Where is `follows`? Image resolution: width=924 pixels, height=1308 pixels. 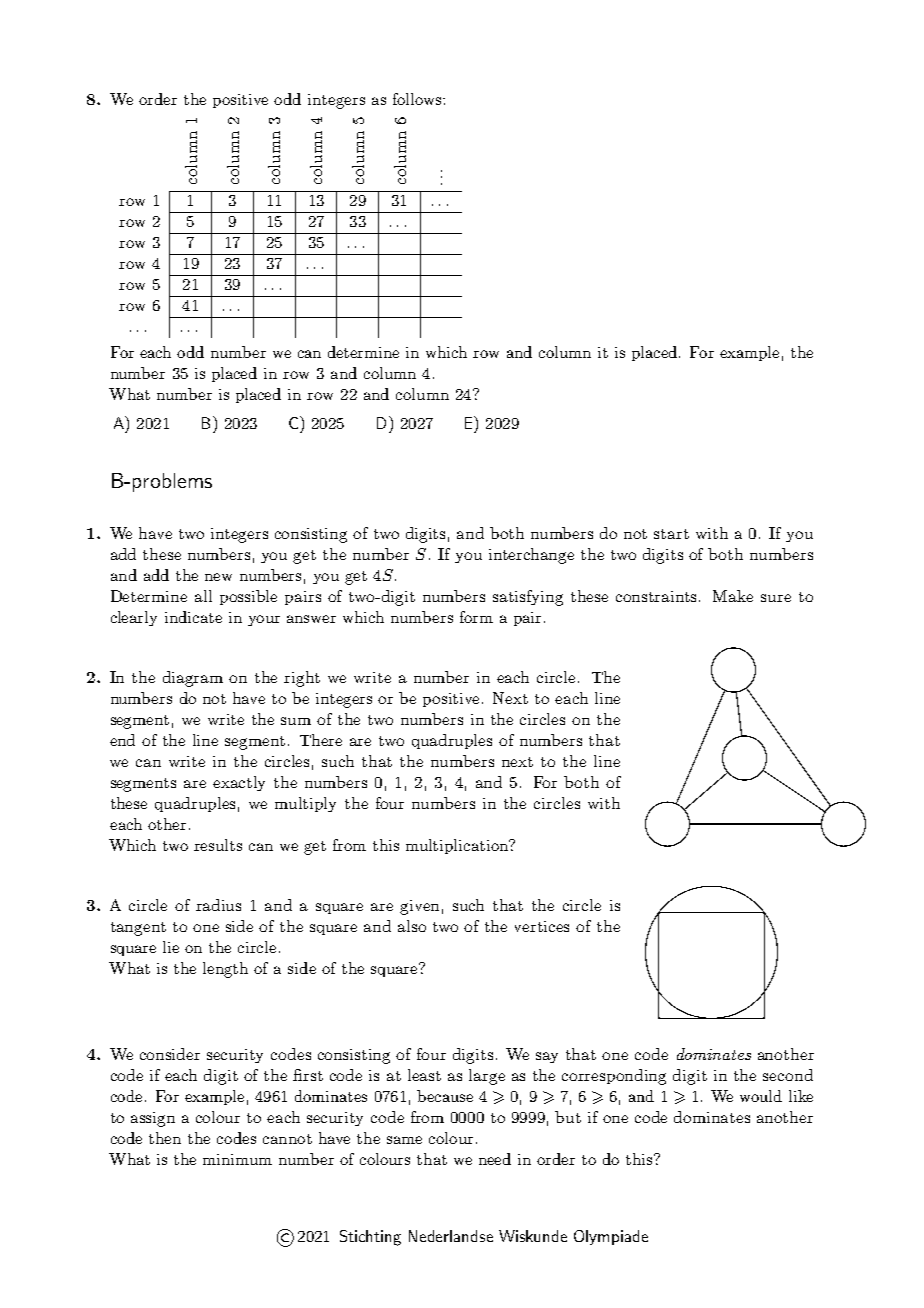 follows is located at coordinates (418, 99).
